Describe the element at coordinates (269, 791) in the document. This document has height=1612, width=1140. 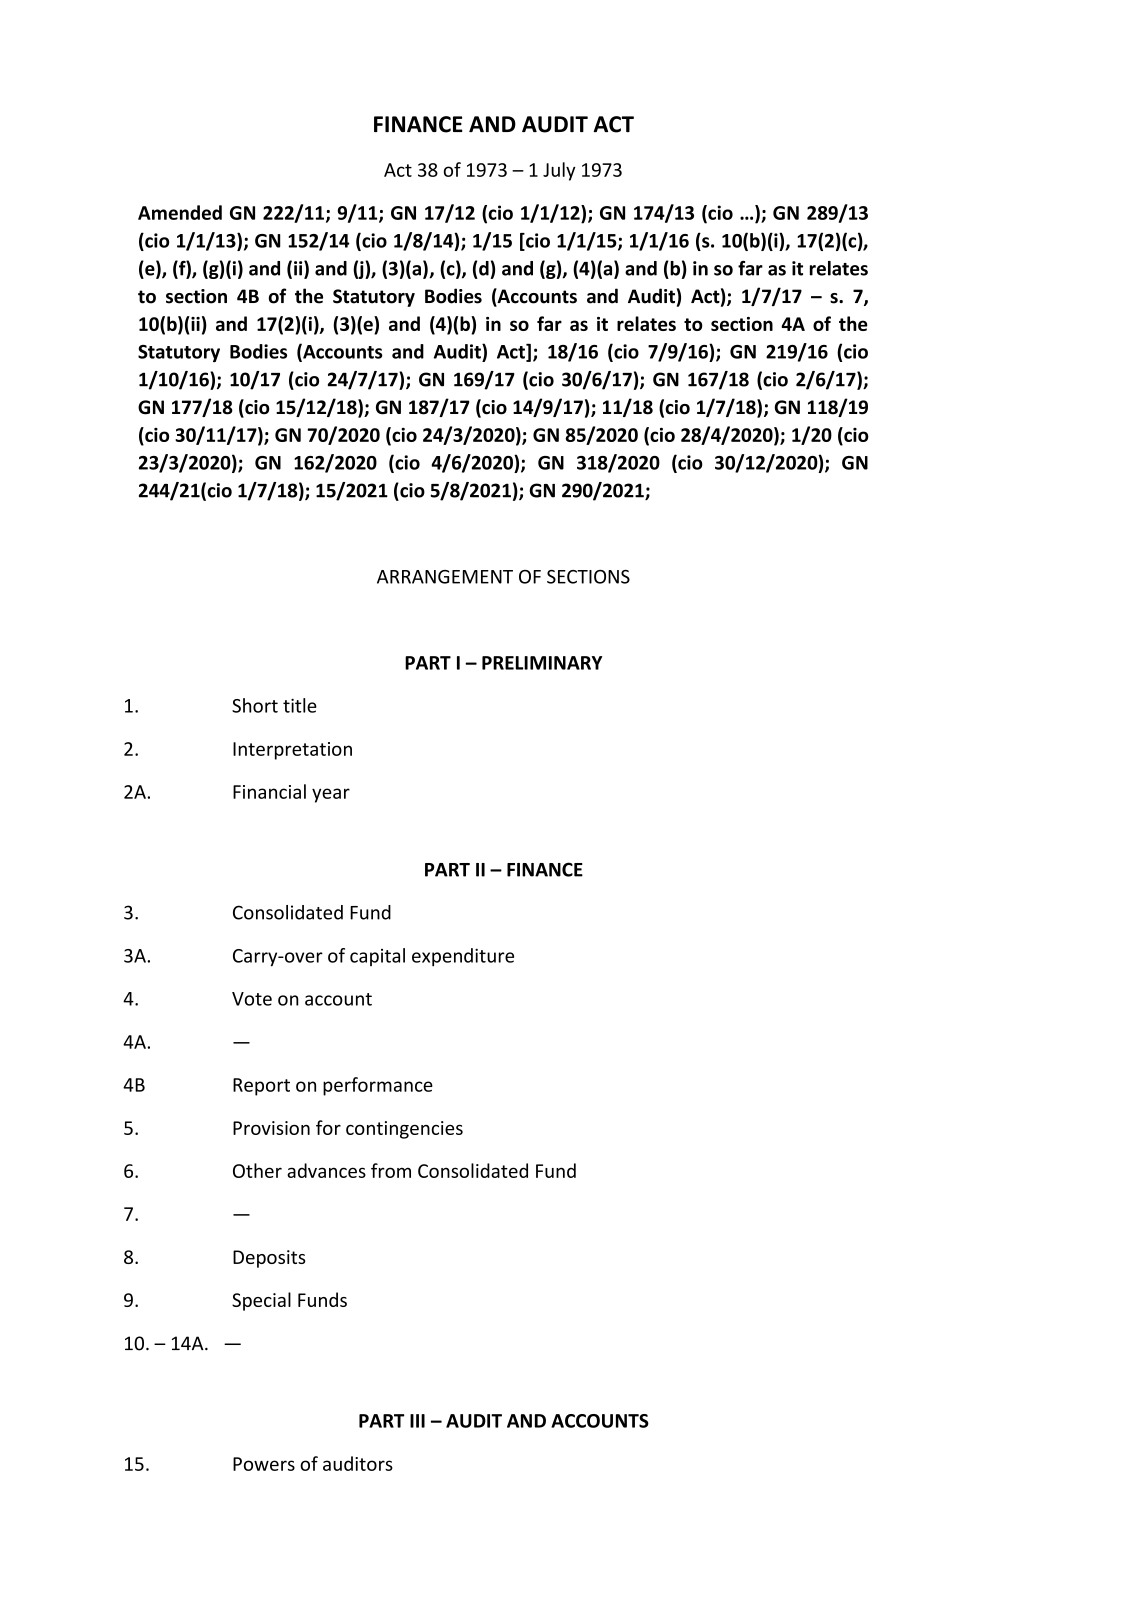
I see `Financial` at that location.
